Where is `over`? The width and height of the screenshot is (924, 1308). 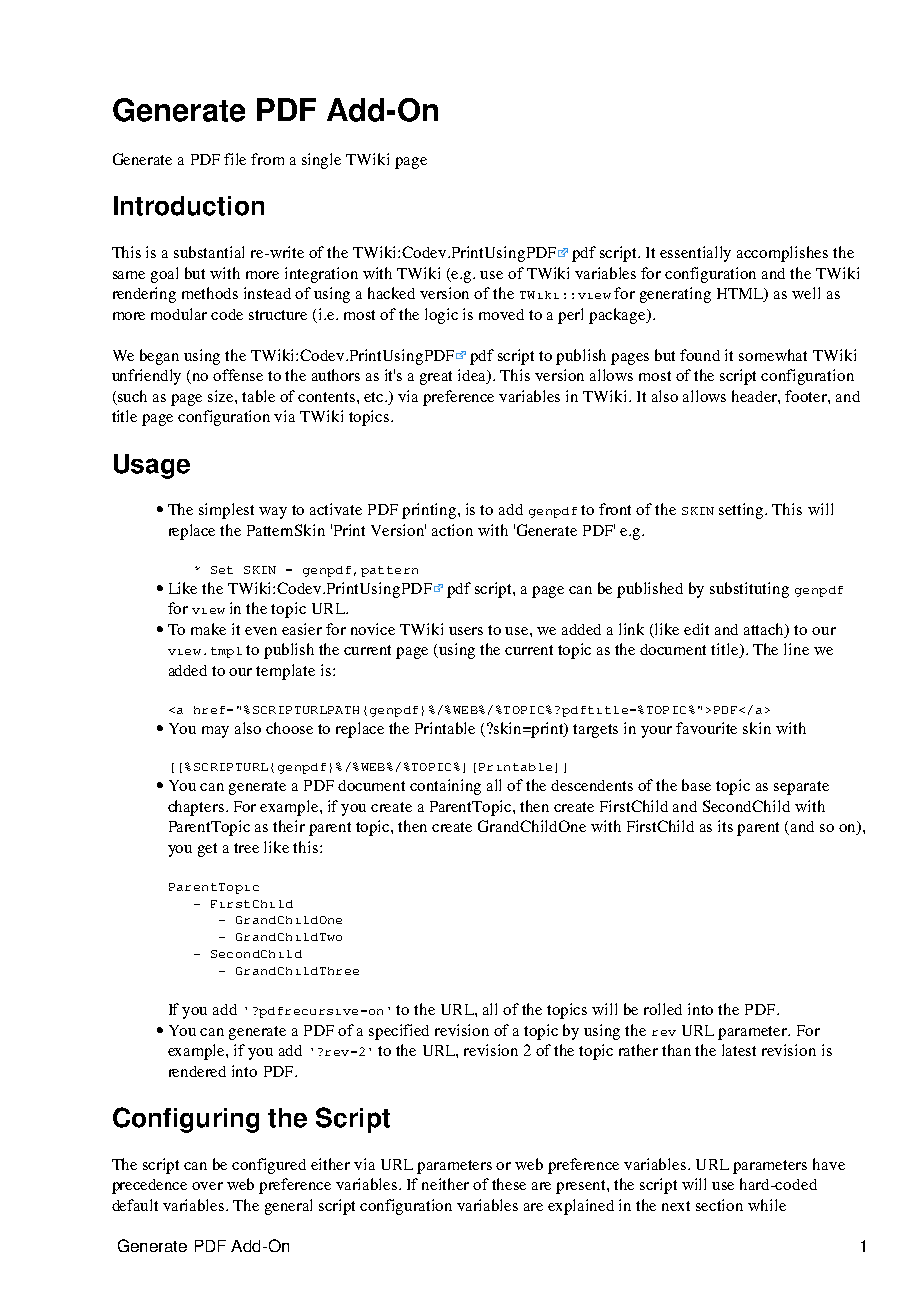
over is located at coordinates (207, 1186).
